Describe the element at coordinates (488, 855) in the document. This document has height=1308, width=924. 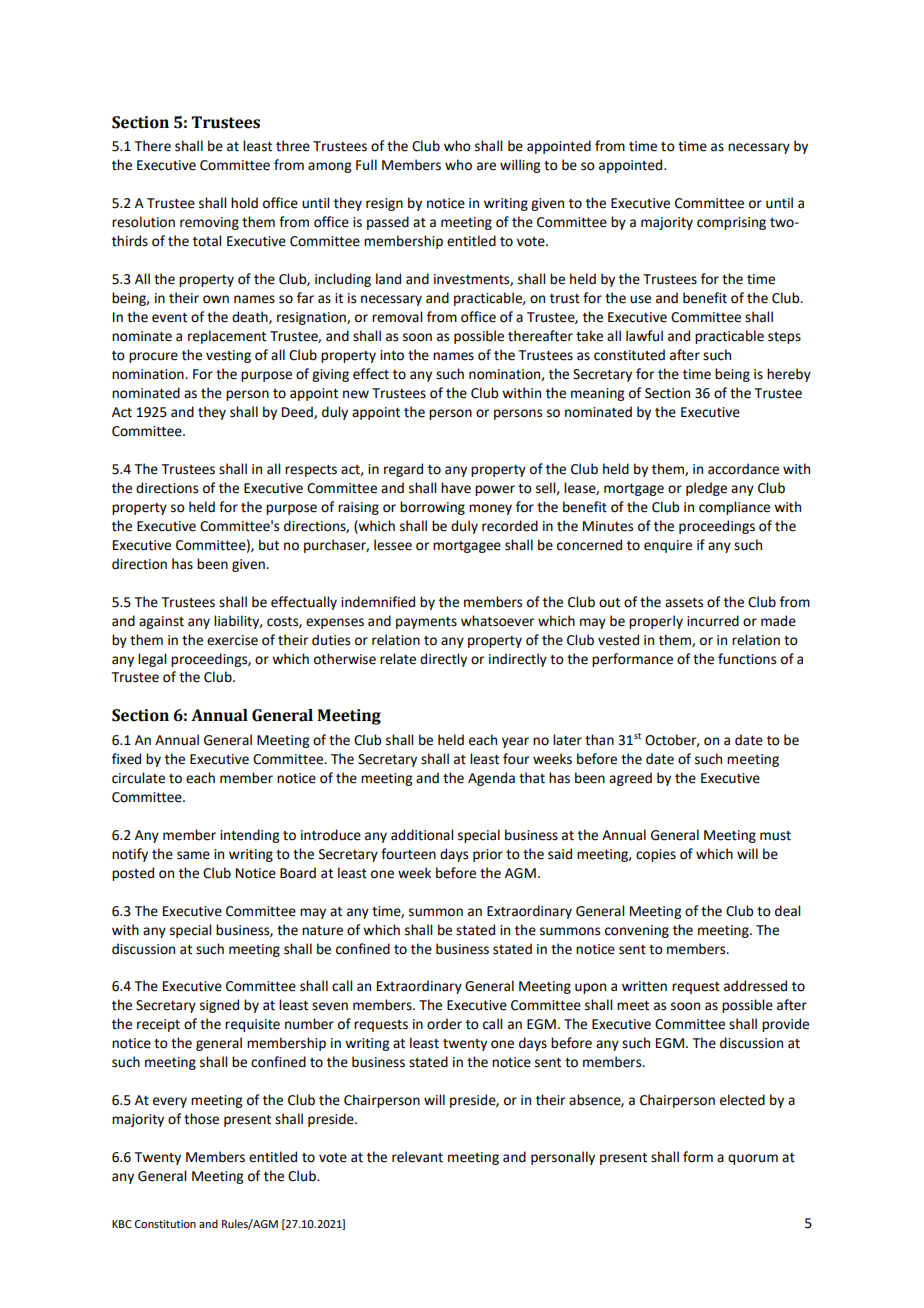
I see `prior` at that location.
